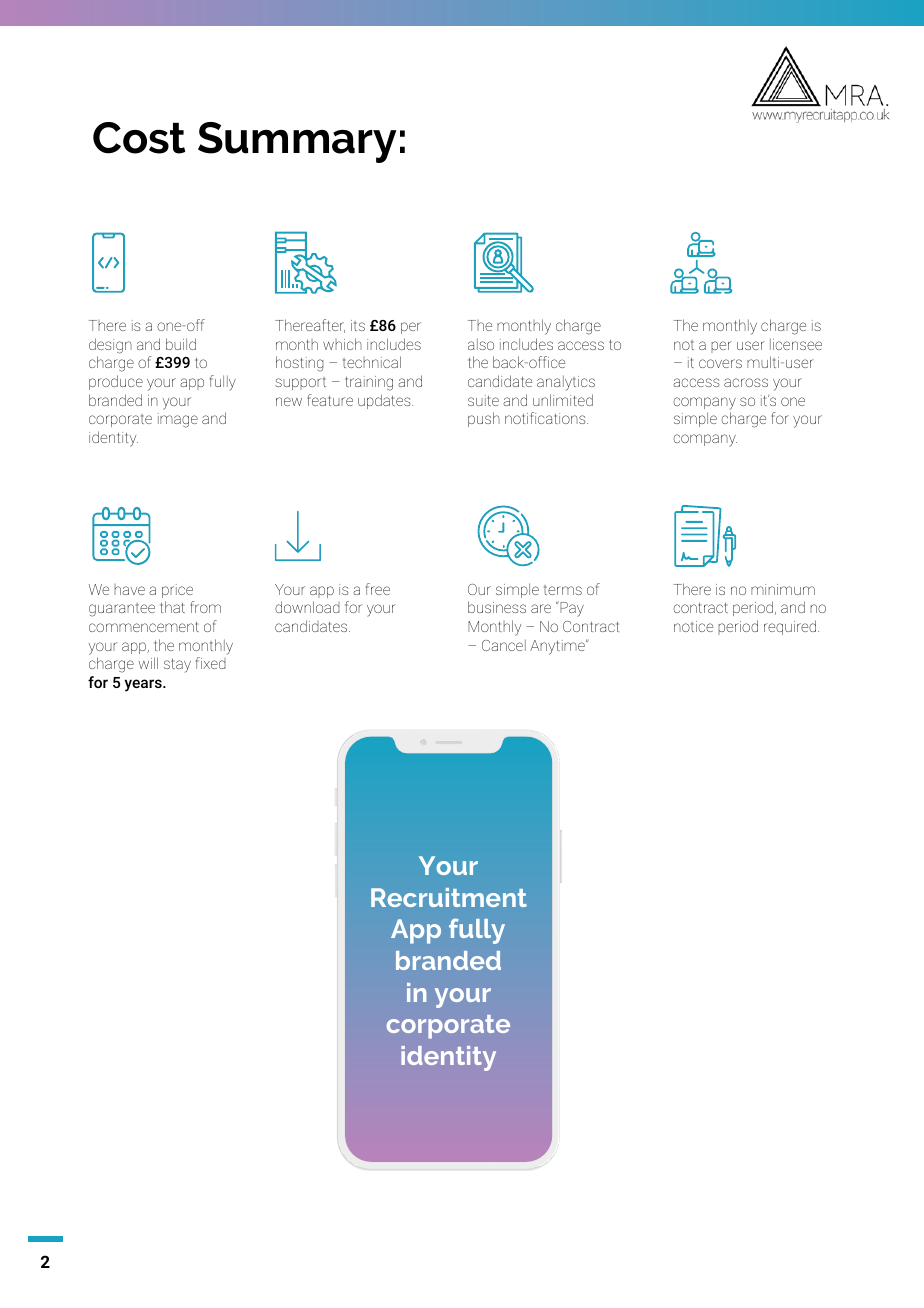 This image has height=1308, width=924. Describe the element at coordinates (449, 897) in the image. I see `Recruitment` at that location.
